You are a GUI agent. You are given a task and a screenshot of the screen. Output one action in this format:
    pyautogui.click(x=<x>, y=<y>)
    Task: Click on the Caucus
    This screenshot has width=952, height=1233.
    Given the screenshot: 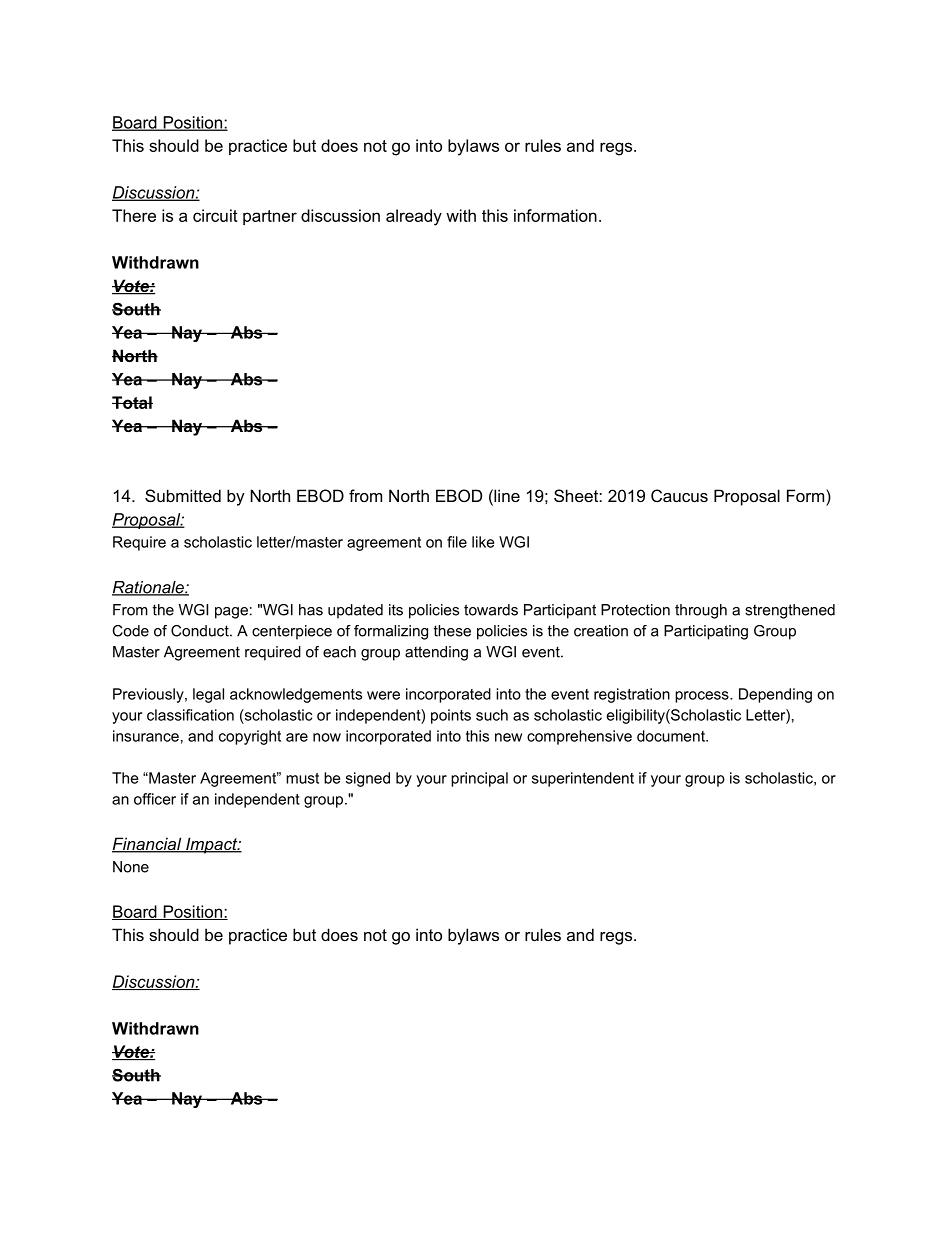 What is the action you would take?
    pyautogui.click(x=679, y=495)
